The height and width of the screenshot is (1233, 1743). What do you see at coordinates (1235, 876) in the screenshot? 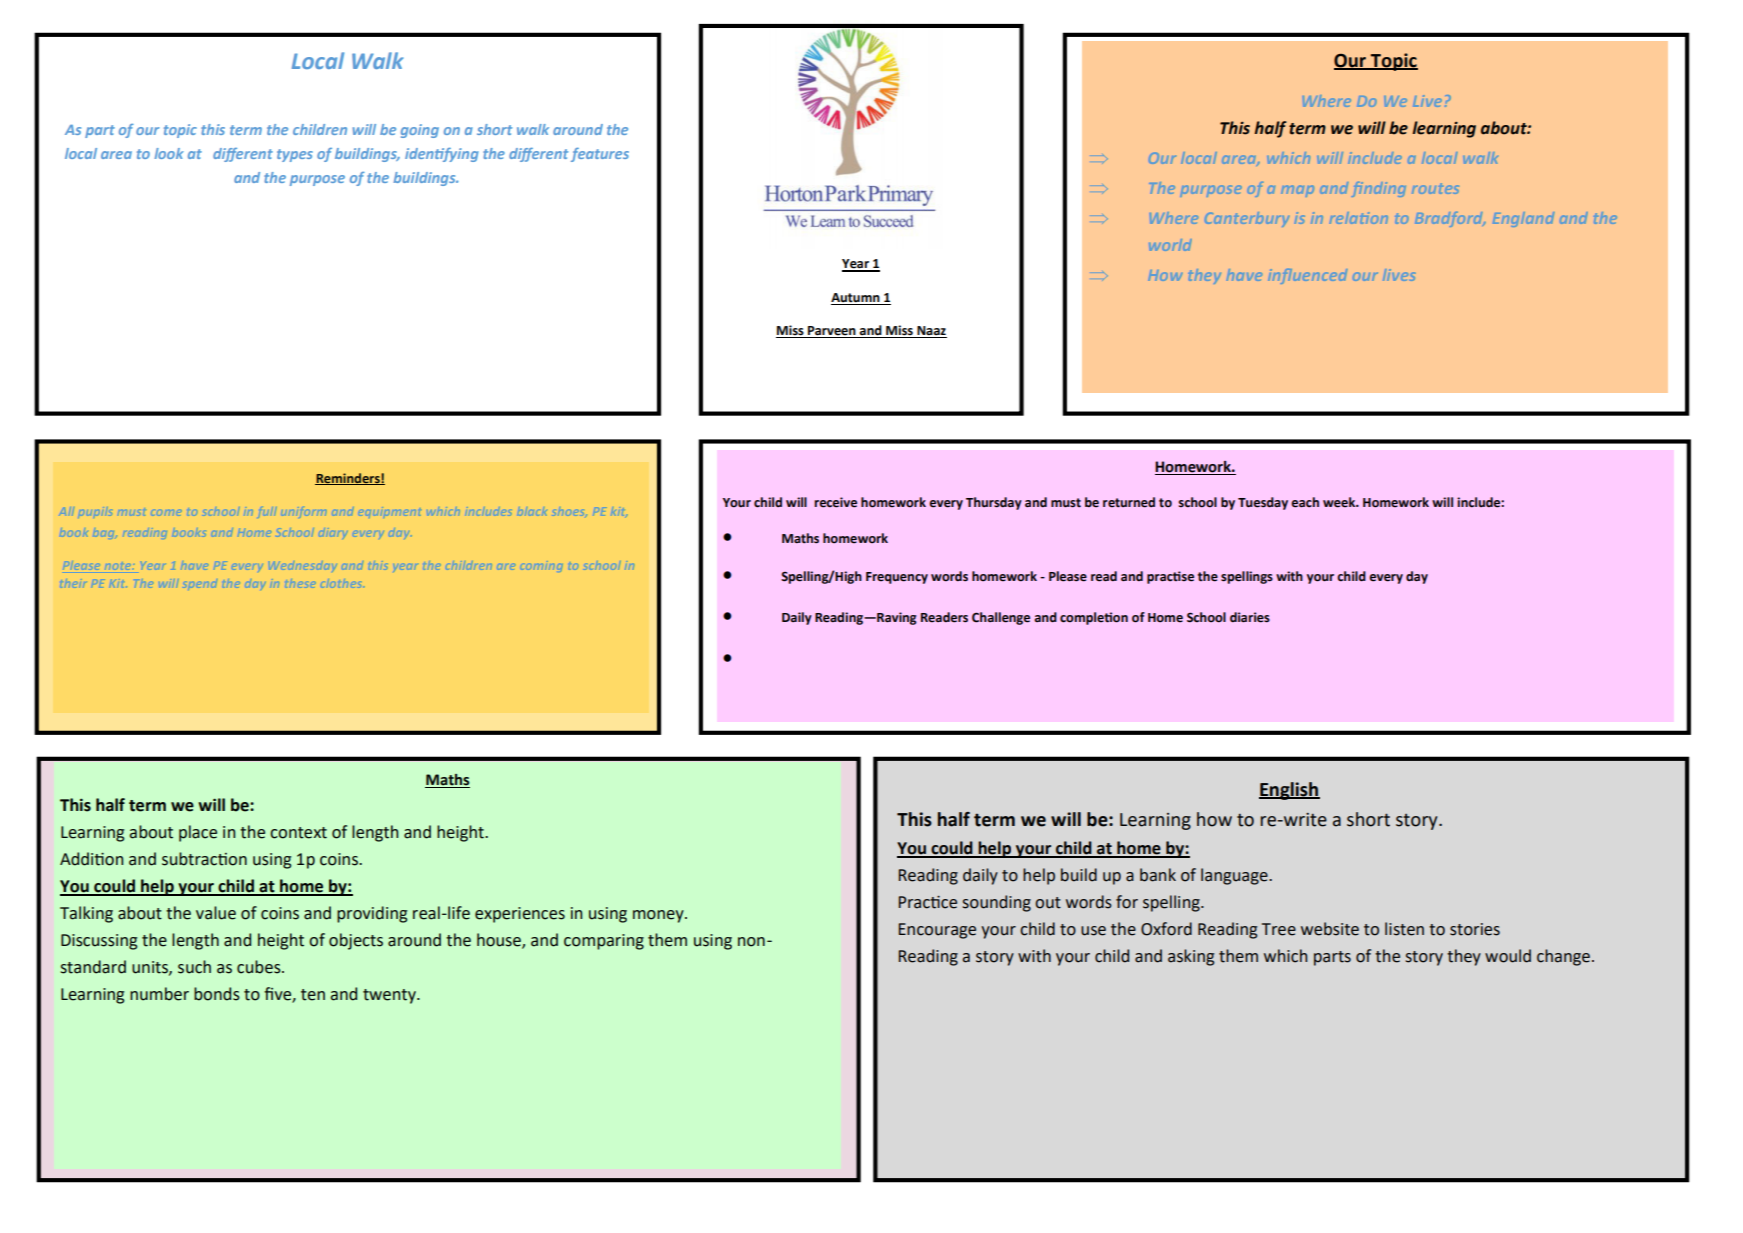
I see `language` at bounding box center [1235, 876].
